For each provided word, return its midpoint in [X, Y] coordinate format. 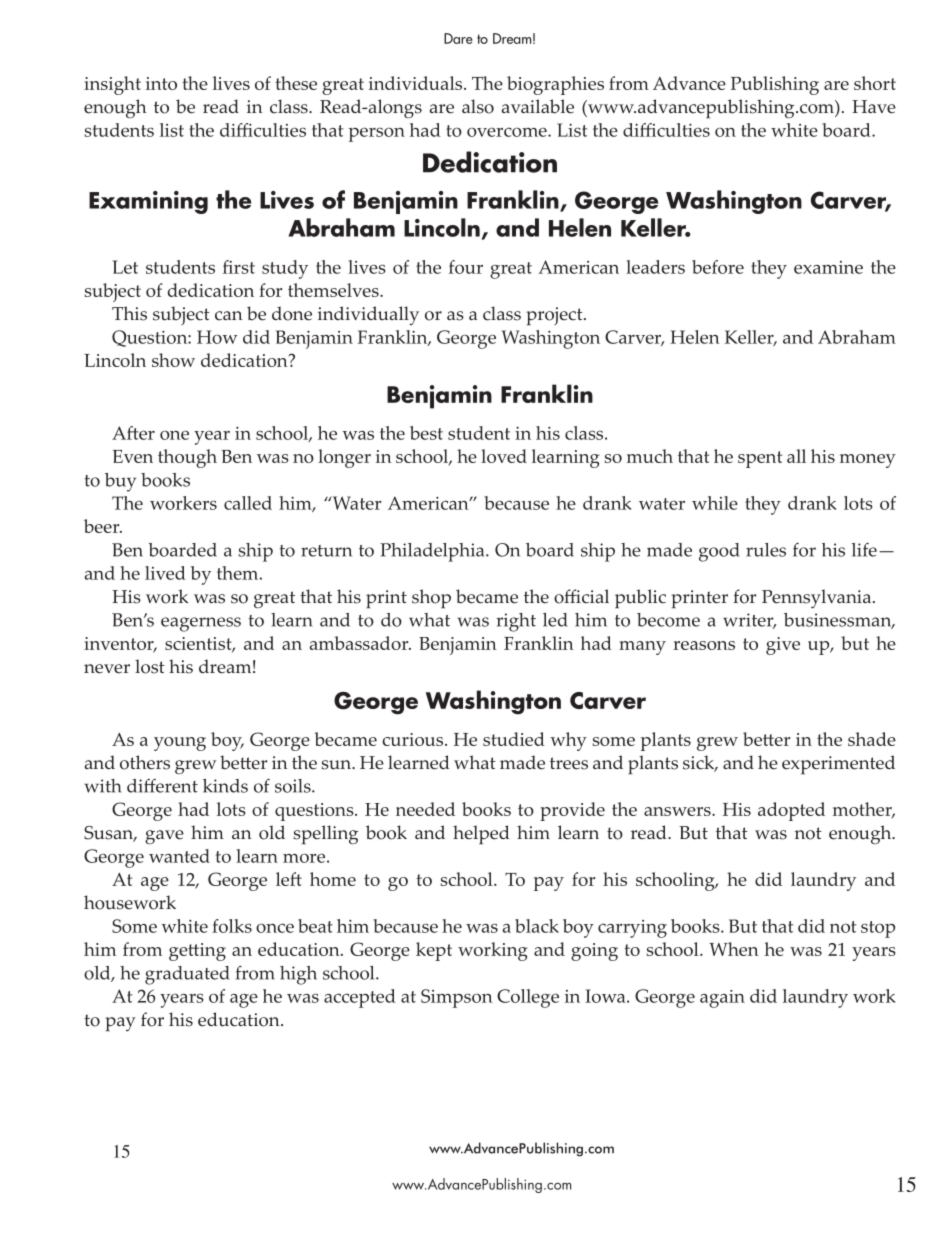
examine [828, 267]
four [466, 267]
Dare [458, 38]
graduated [187, 975]
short [875, 83]
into [161, 83]
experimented [838, 765]
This [129, 313]
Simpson [457, 998]
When [734, 949]
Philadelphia [433, 552]
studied [514, 739]
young [180, 744]
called [248, 503]
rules [766, 550]
